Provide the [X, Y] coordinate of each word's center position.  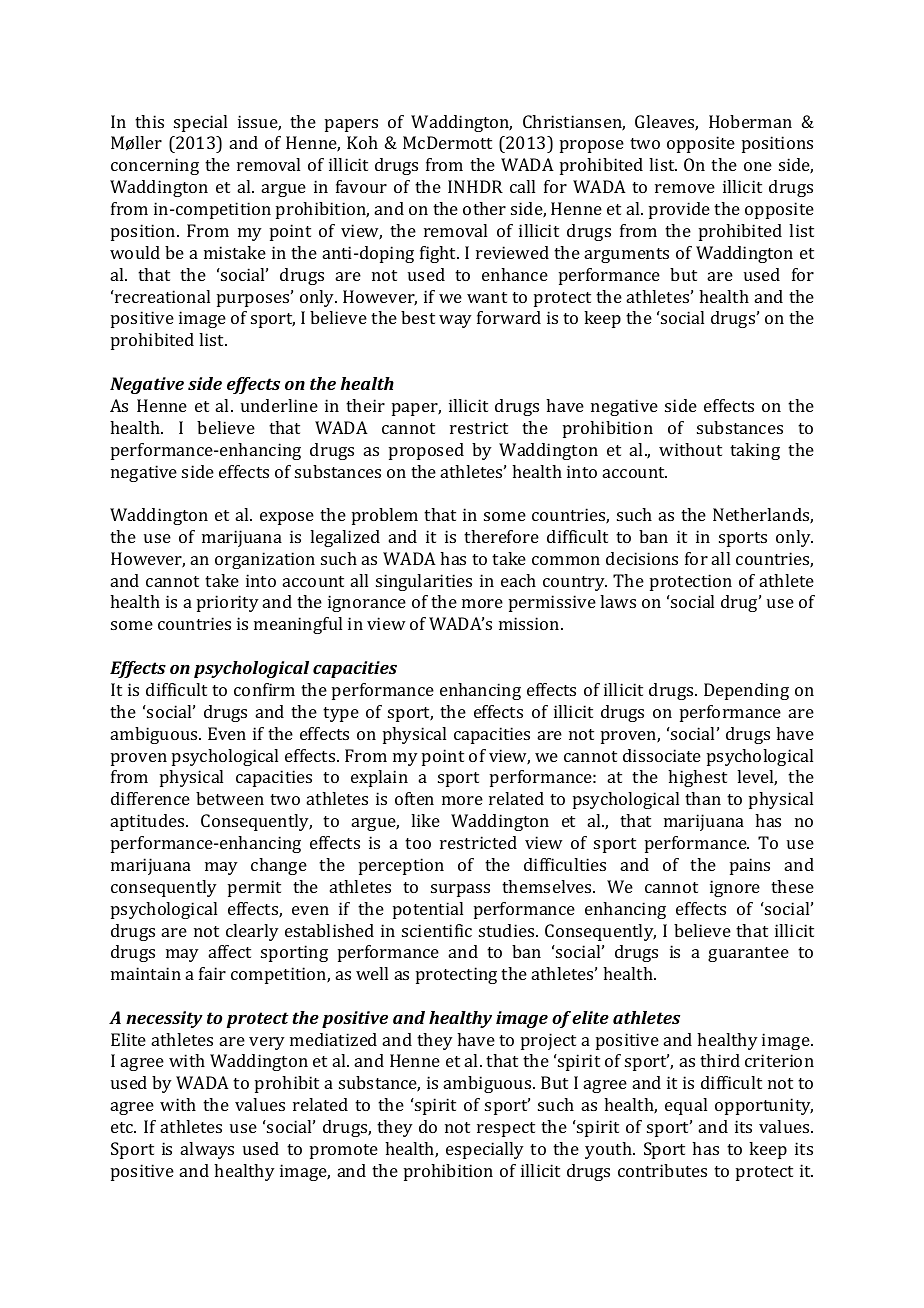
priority [228, 603]
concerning [155, 166]
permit [254, 888]
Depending [746, 691]
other [484, 208]
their [365, 405]
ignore [735, 888]
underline [279, 405]
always [207, 1150]
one [758, 166]
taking [755, 451]
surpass [460, 890]
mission [530, 623]
